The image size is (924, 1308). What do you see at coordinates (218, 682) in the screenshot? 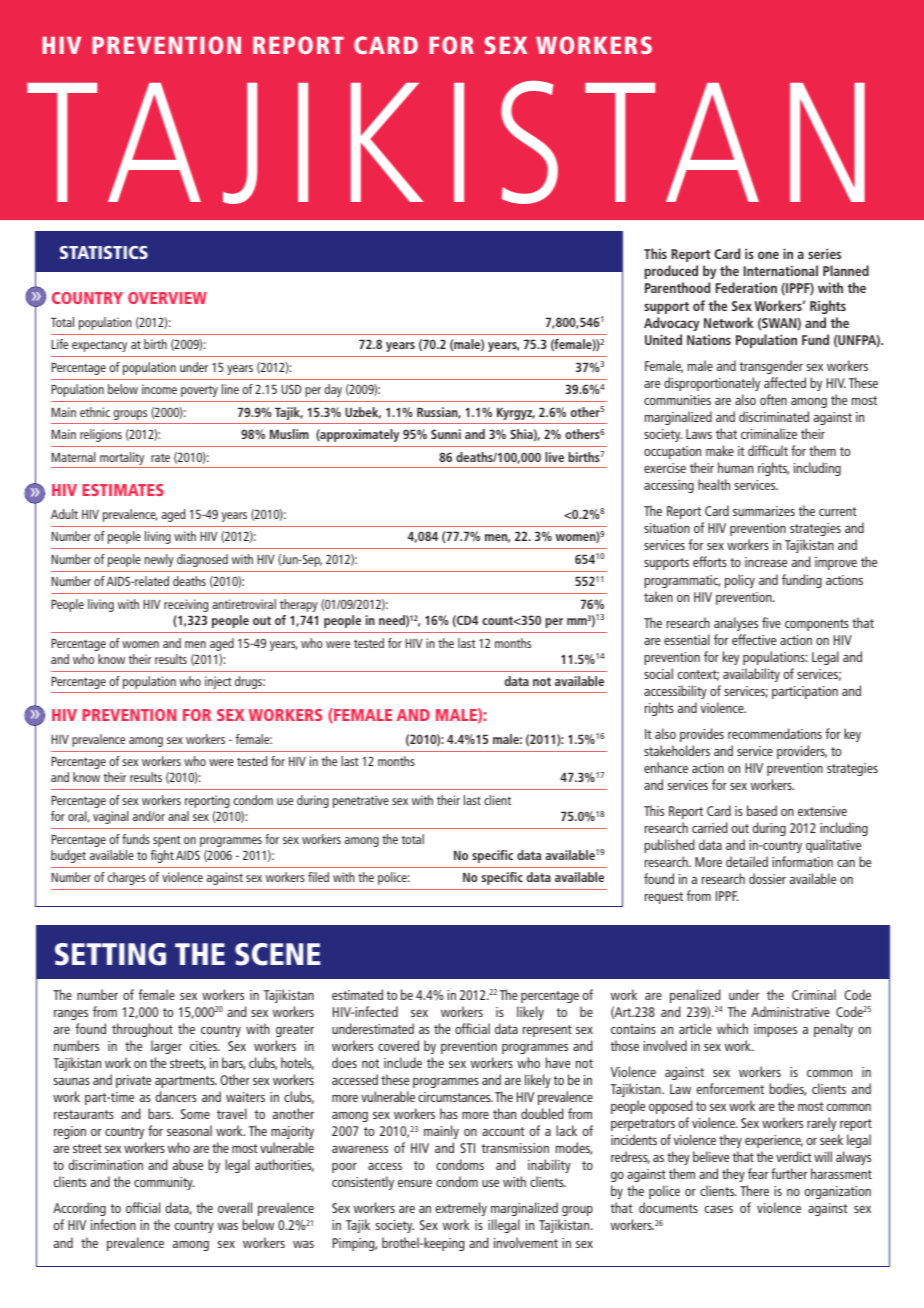
I see `inject` at bounding box center [218, 682].
